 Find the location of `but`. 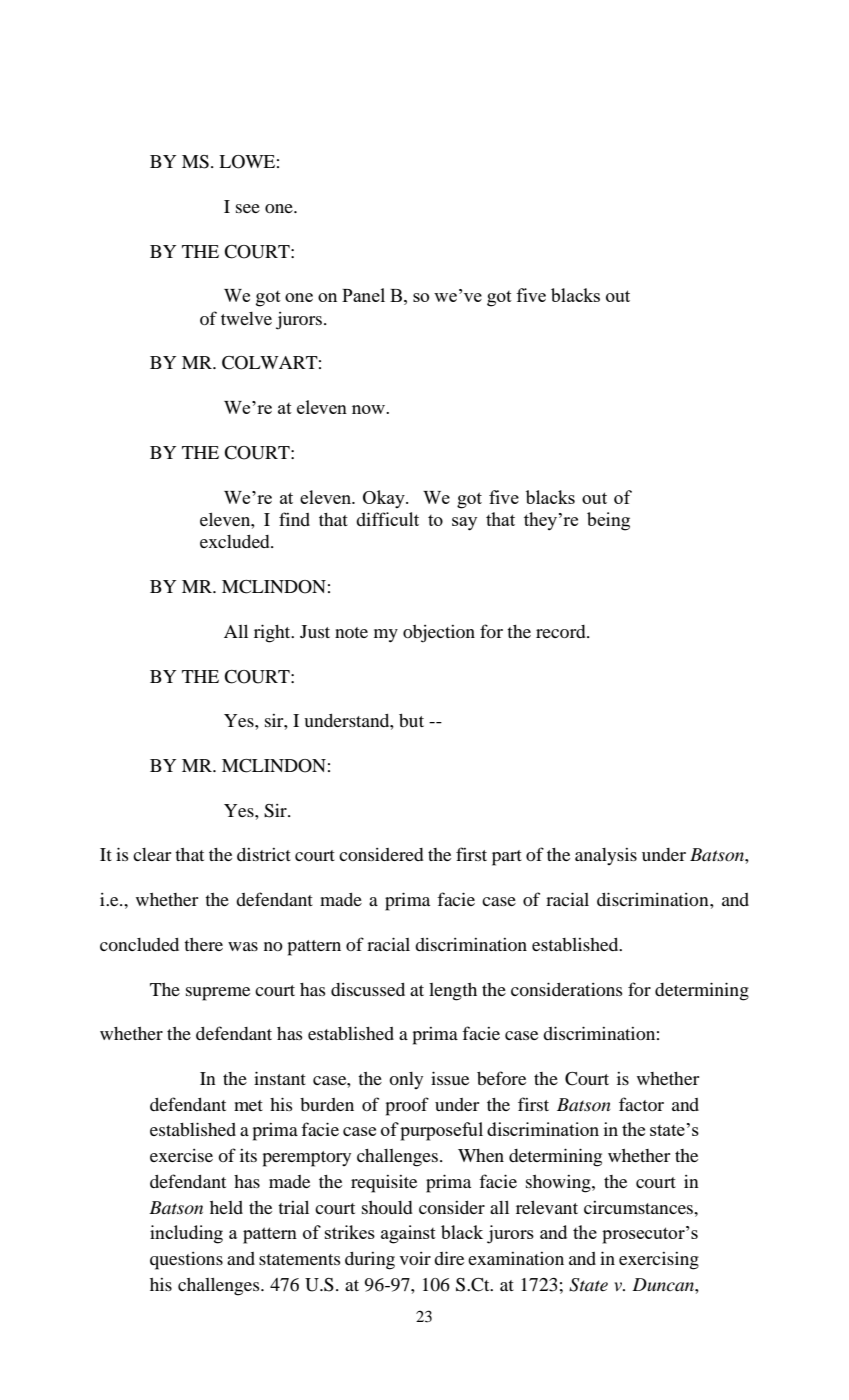

but is located at coordinates (411, 720).
